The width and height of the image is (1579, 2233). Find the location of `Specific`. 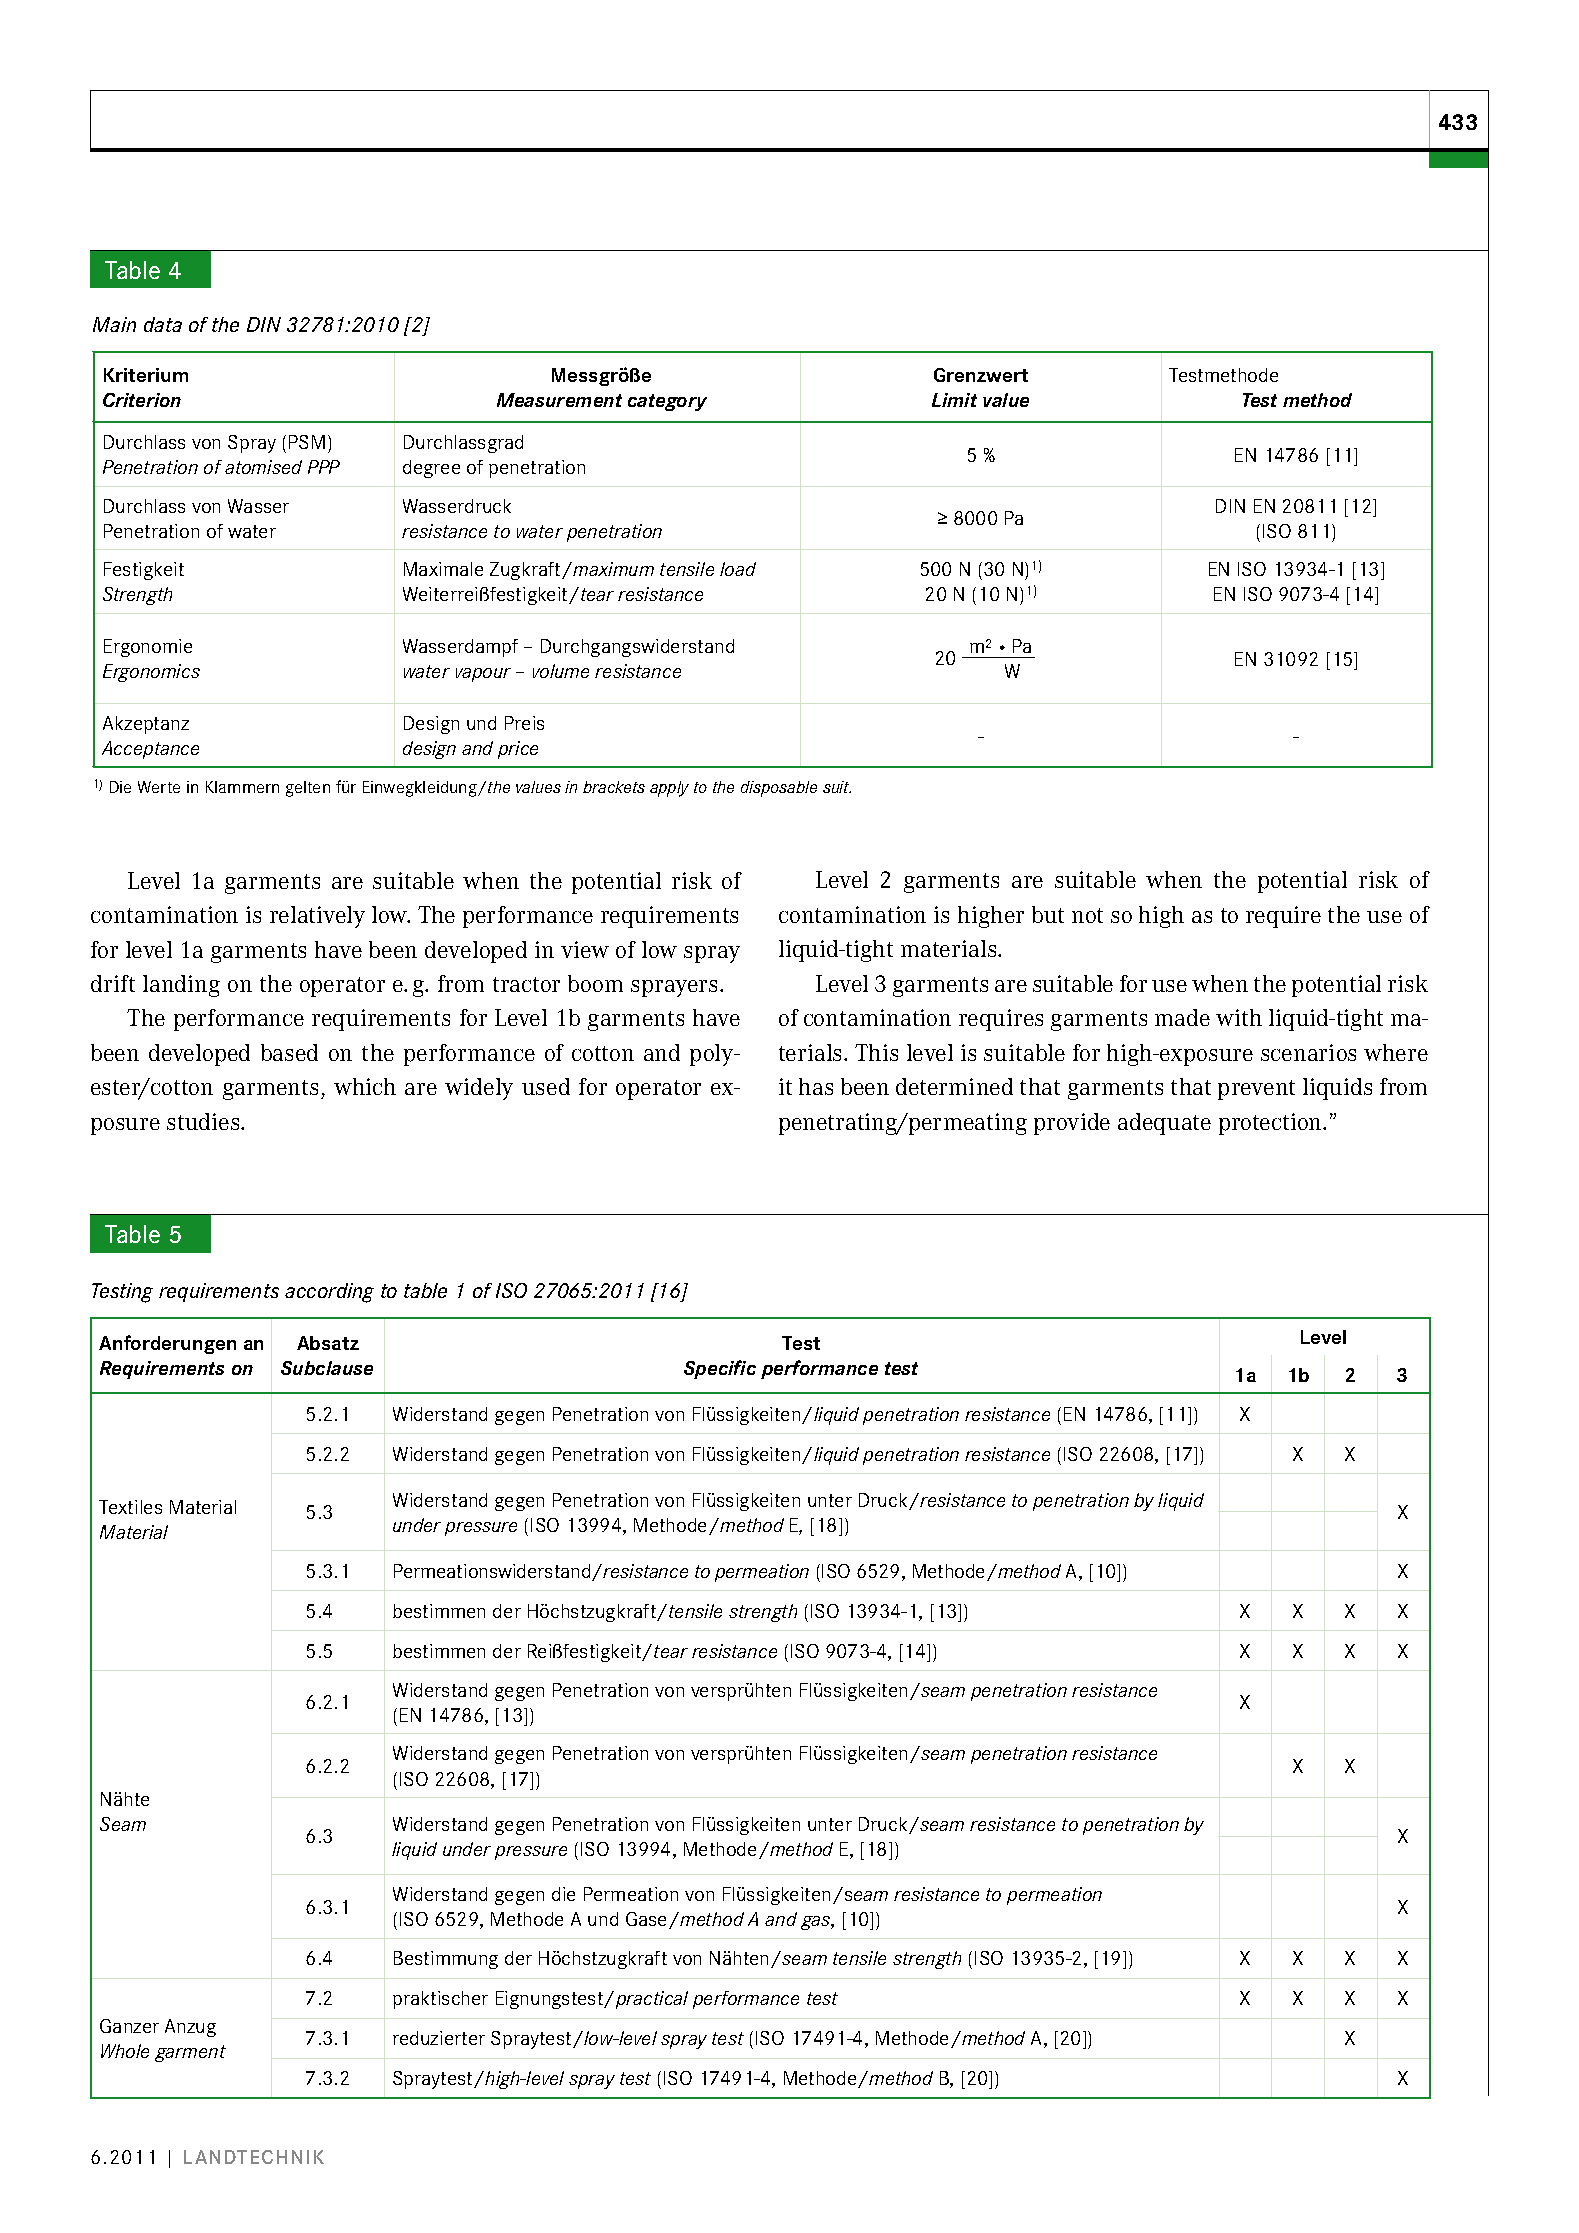

Specific is located at coordinates (720, 1369).
